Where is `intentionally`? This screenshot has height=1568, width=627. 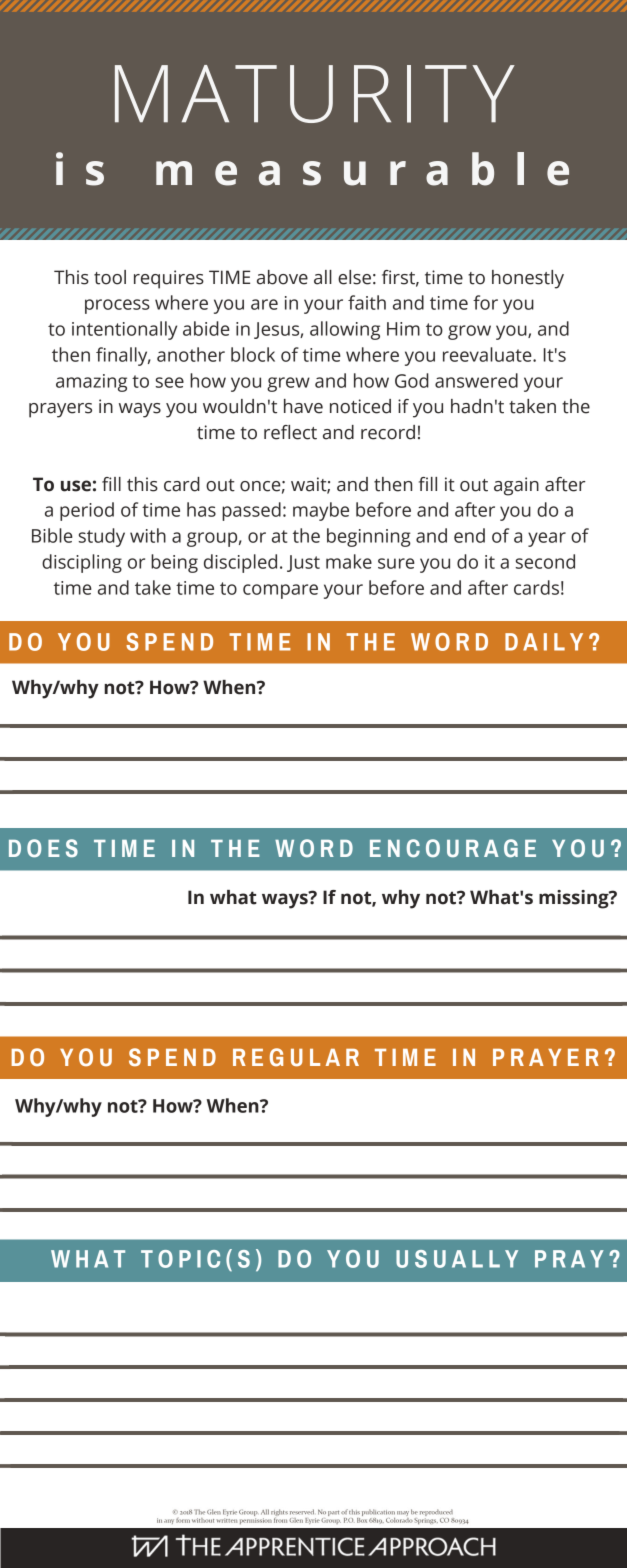 intentionally is located at coordinates (124, 330).
